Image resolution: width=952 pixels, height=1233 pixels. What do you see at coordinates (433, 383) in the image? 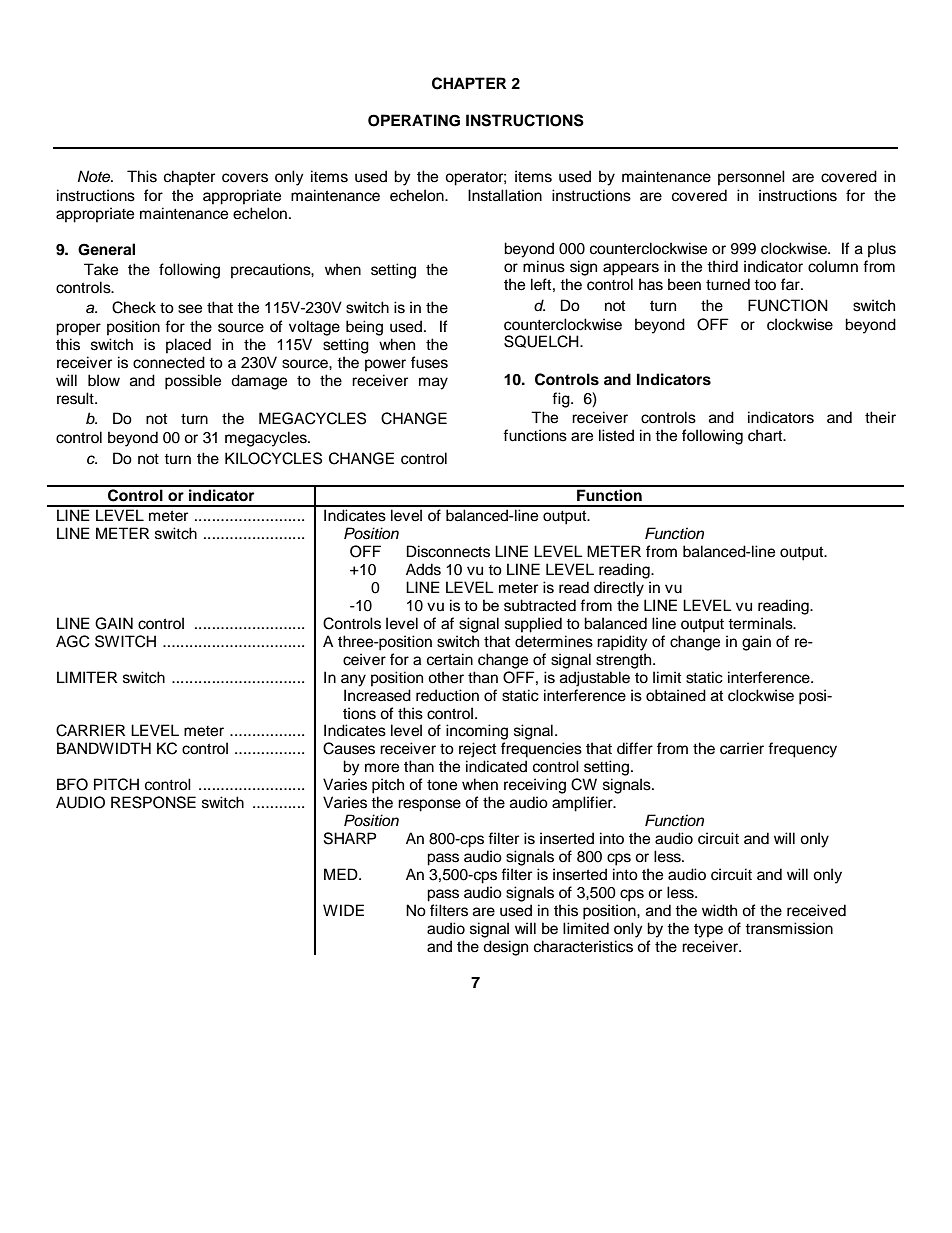
I see `may` at bounding box center [433, 383].
